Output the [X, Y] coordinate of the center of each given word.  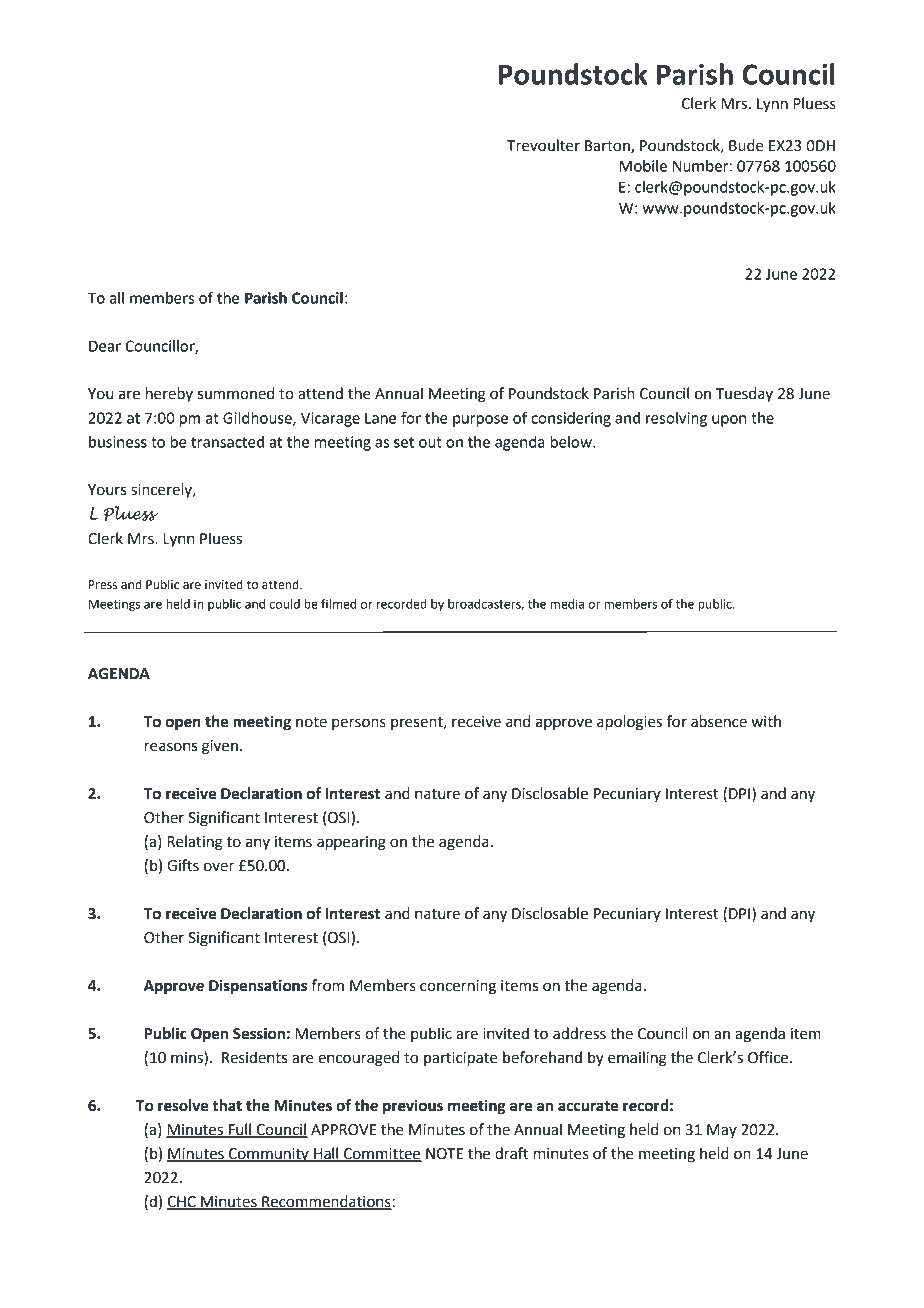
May [722, 1131]
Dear [105, 346]
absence [719, 721]
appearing [351, 843]
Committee [382, 1155]
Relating [195, 843]
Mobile [643, 166]
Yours [107, 490]
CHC [182, 1203]
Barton [608, 147]
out [430, 442]
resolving [676, 419]
